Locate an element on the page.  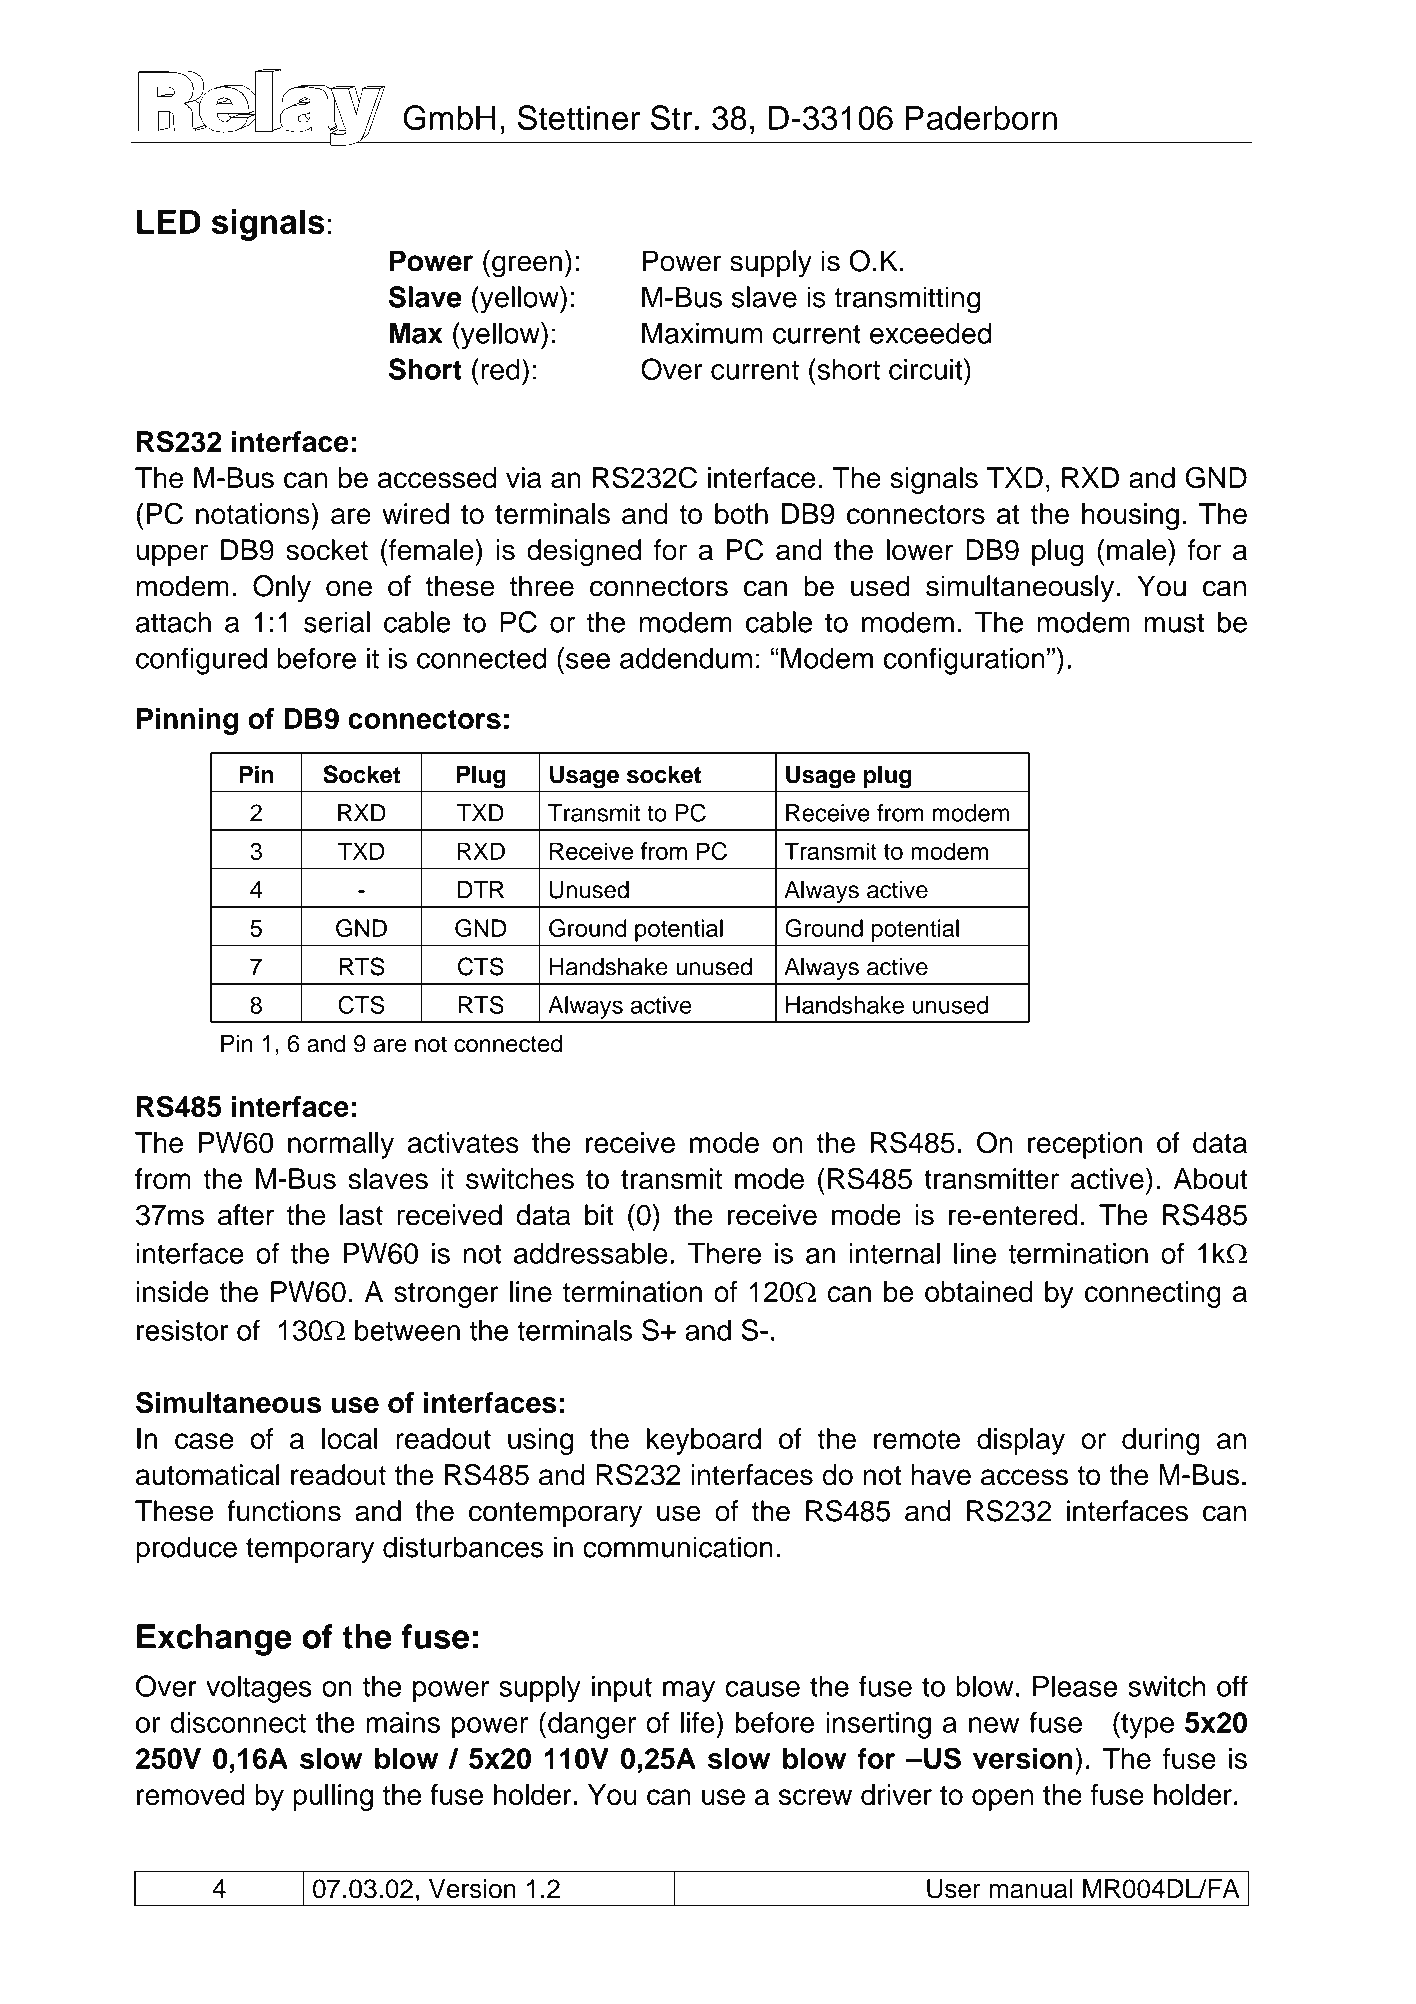
Paderborn is located at coordinates (981, 118).
